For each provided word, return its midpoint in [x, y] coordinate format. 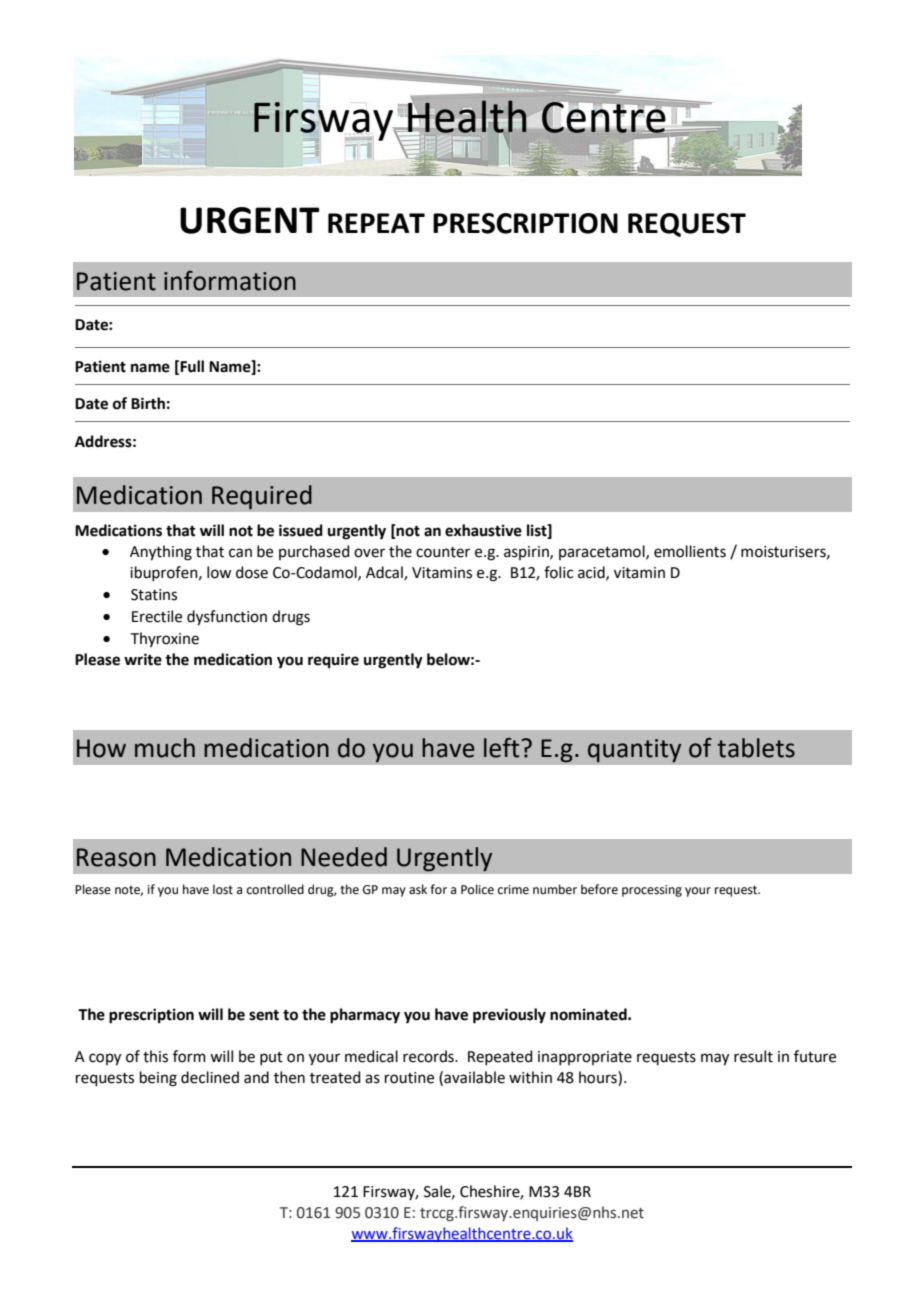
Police [477, 889]
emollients [690, 551]
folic [558, 572]
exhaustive [483, 530]
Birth [148, 403]
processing [652, 891]
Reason [116, 857]
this [155, 1056]
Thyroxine [165, 639]
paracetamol [603, 552]
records [429, 1056]
